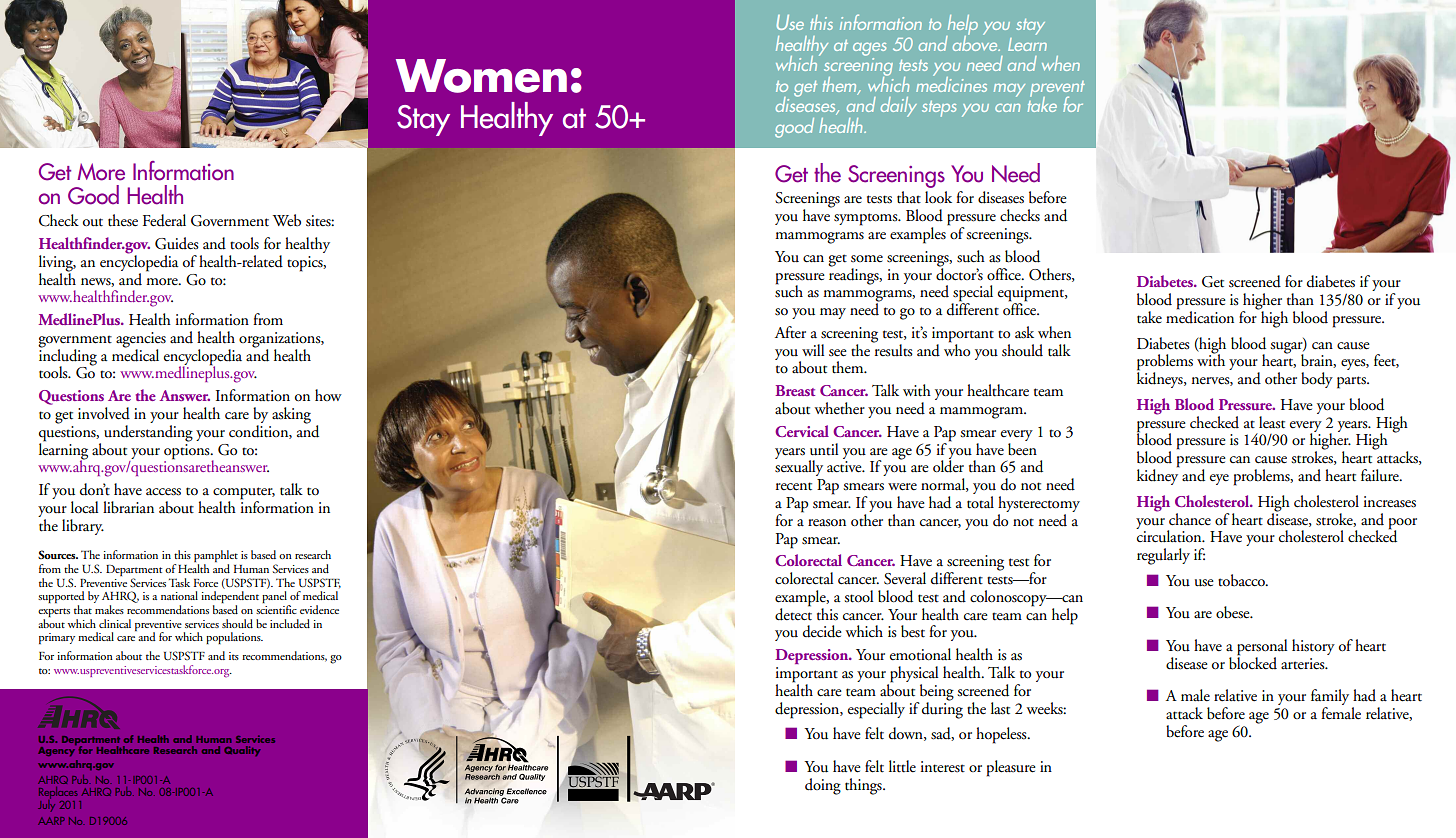  I want to click on Women, so click(481, 76).
